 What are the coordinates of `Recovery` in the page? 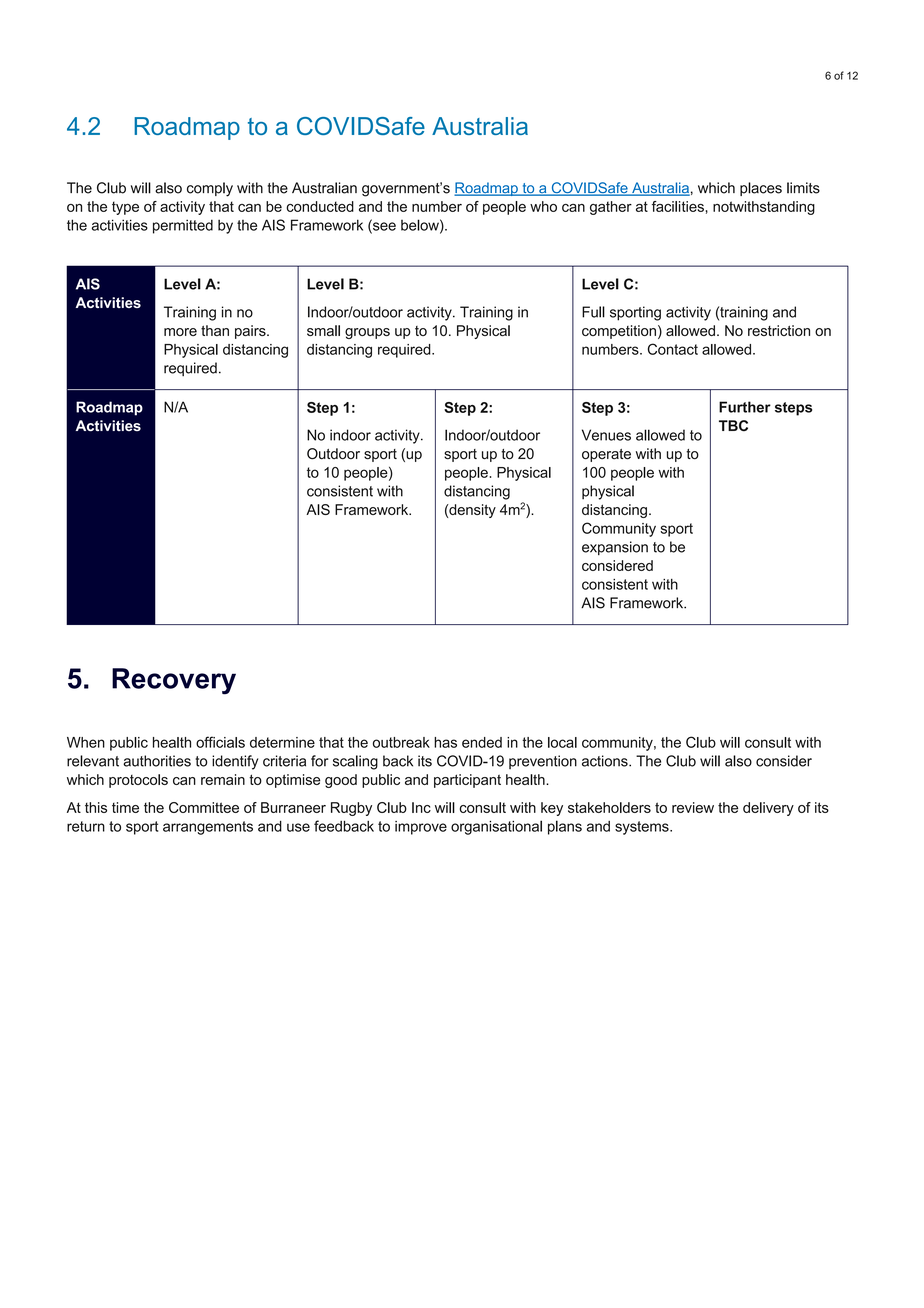 It's located at (174, 681).
